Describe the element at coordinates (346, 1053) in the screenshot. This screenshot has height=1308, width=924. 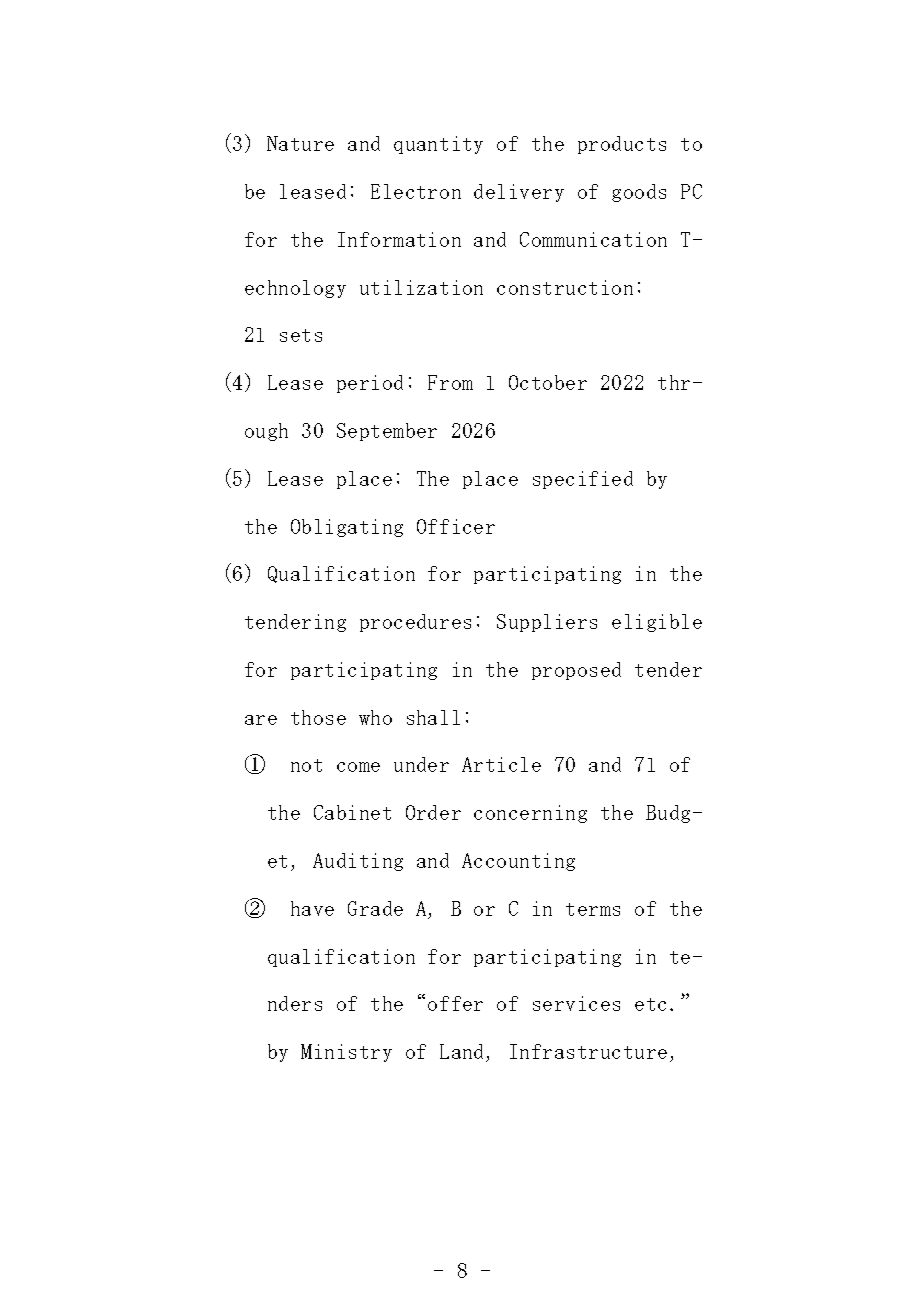
I see `Ministry` at that location.
